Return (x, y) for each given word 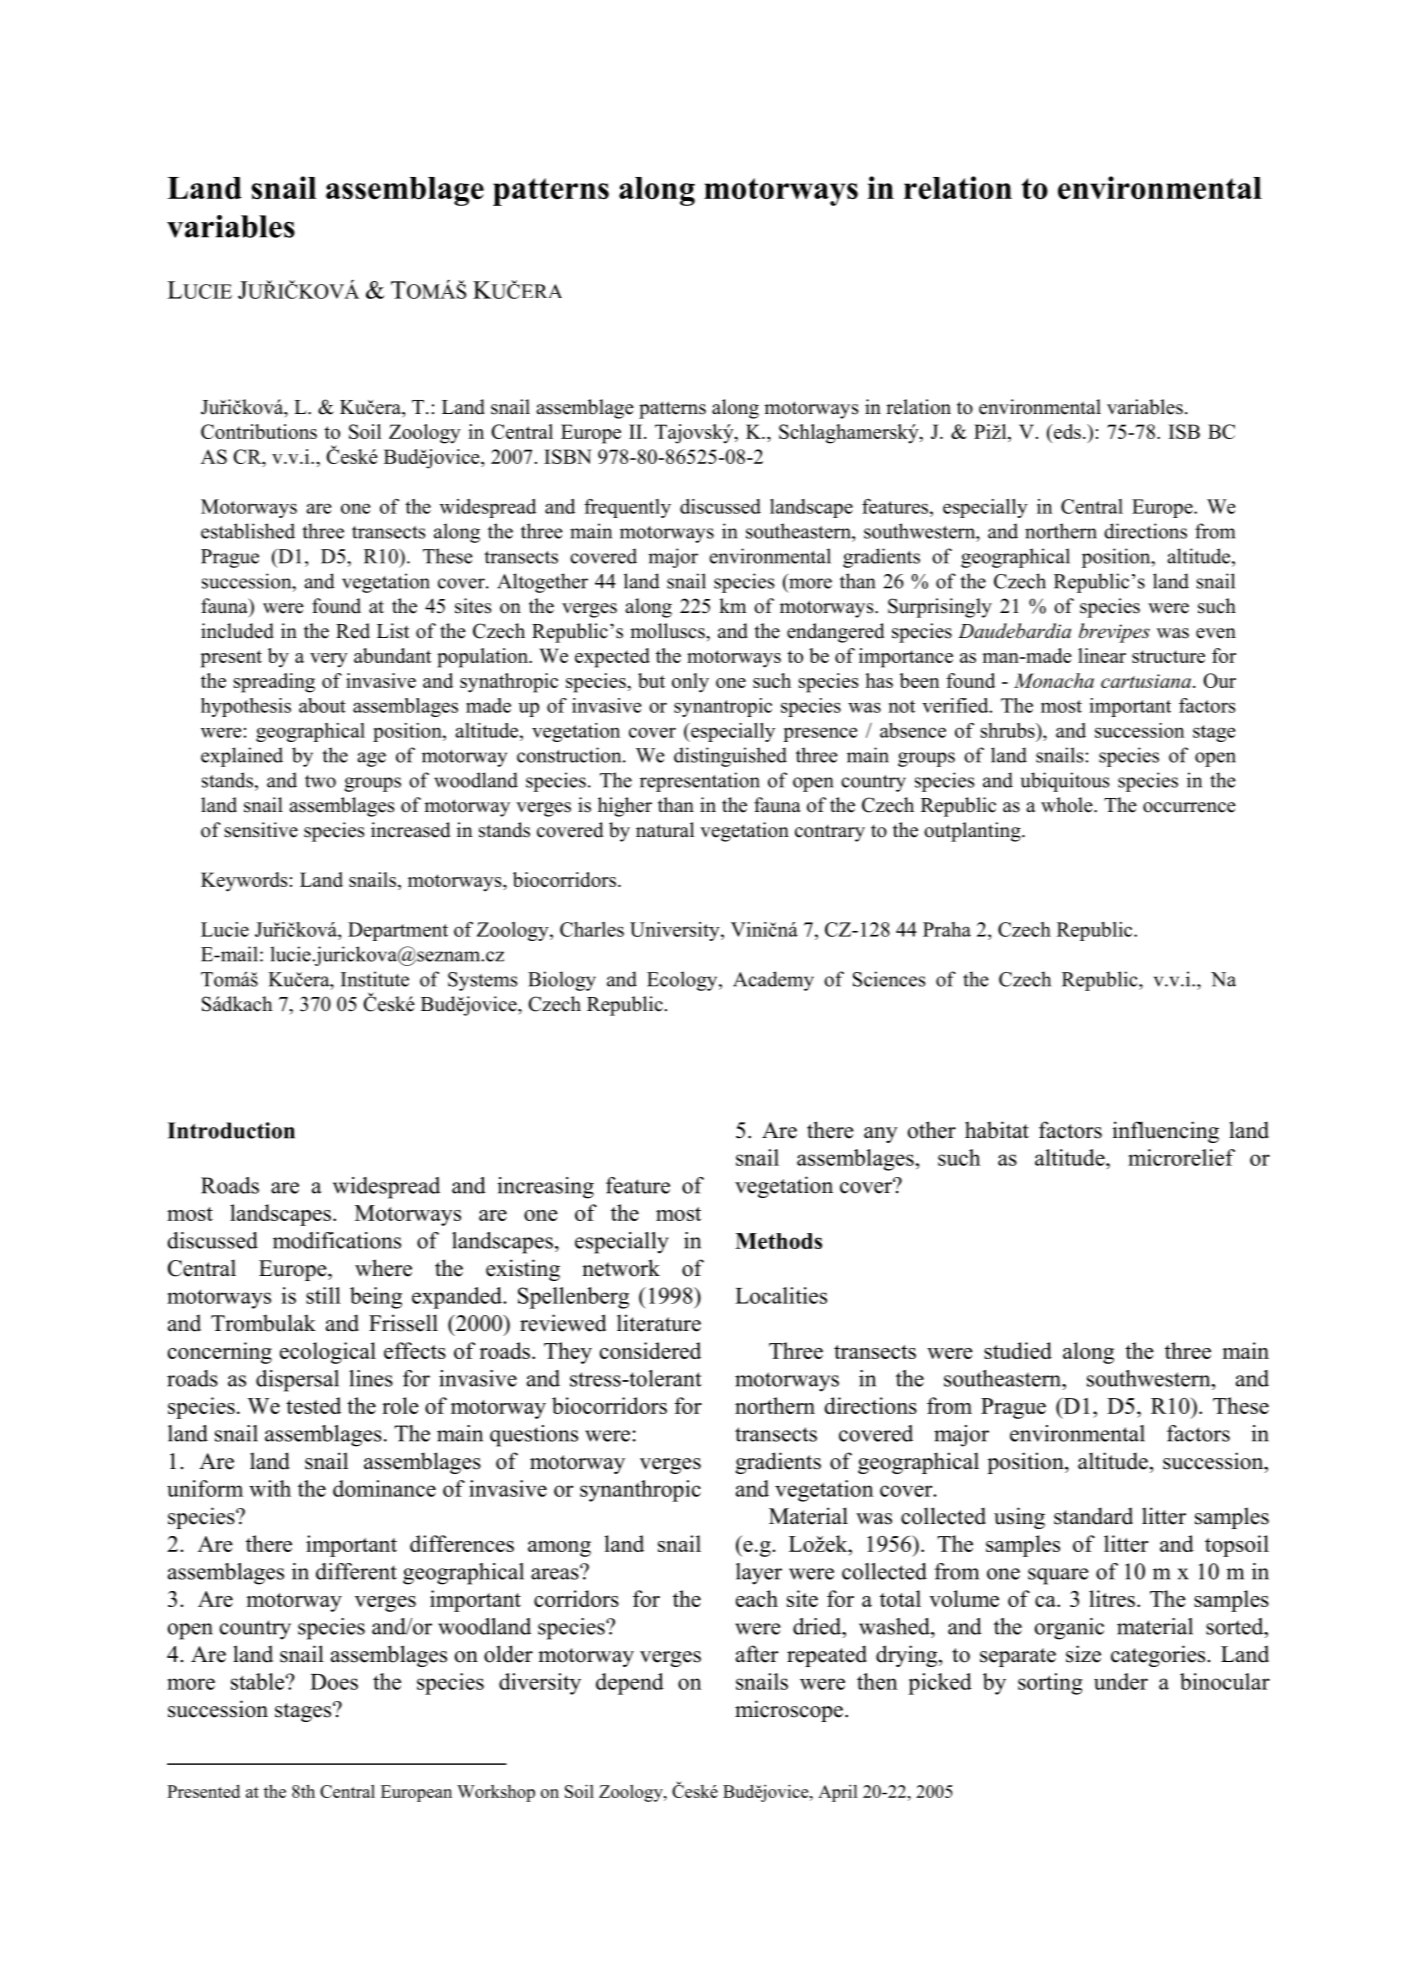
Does (334, 1682)
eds (1066, 431)
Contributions (259, 431)
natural (665, 830)
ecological (328, 1353)
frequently (627, 508)
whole (1068, 805)
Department (398, 931)
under (1121, 1681)
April (838, 1793)
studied (1018, 1350)
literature (659, 1323)
